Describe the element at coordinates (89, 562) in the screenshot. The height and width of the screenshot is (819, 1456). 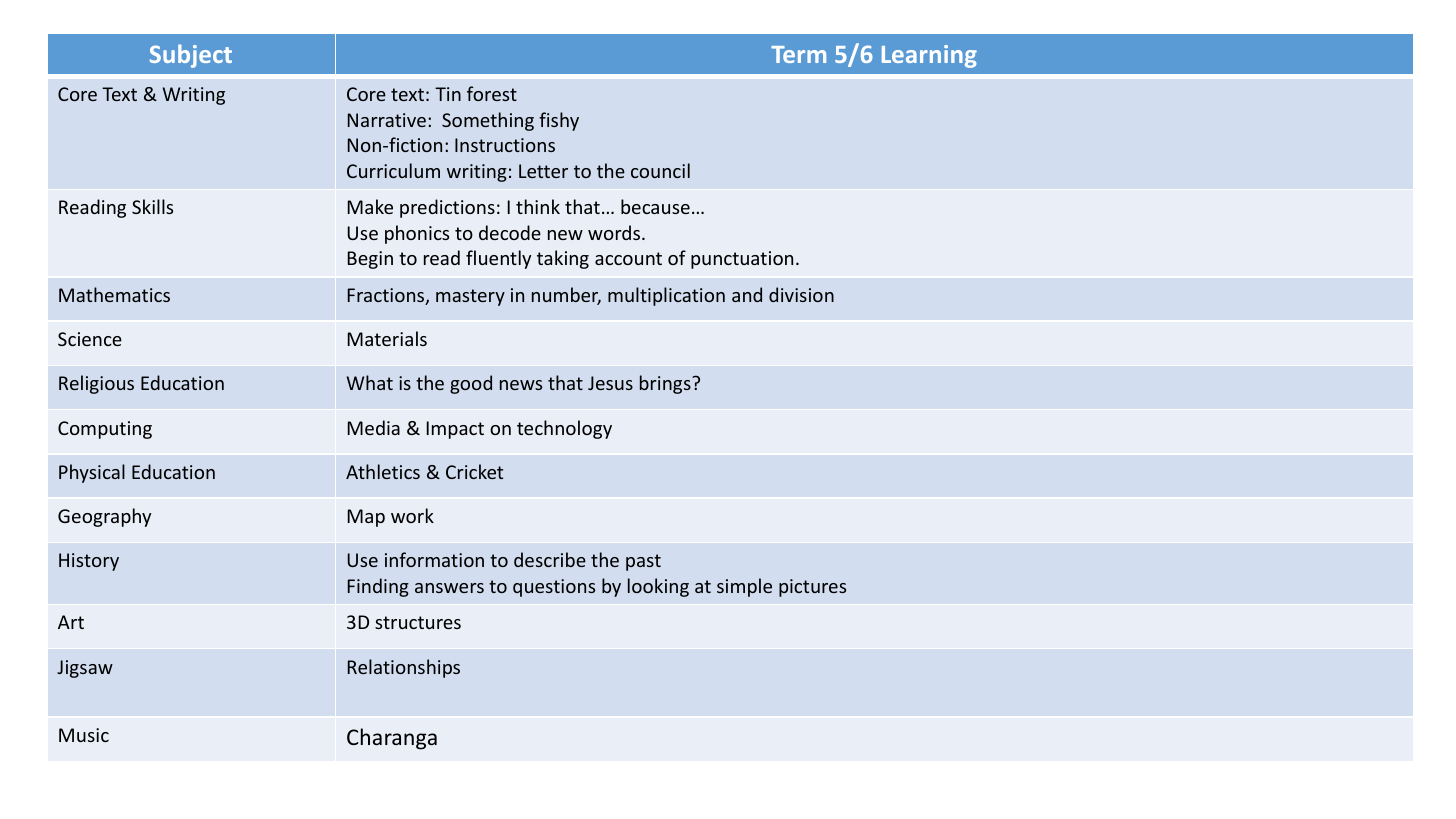
I see `History` at that location.
